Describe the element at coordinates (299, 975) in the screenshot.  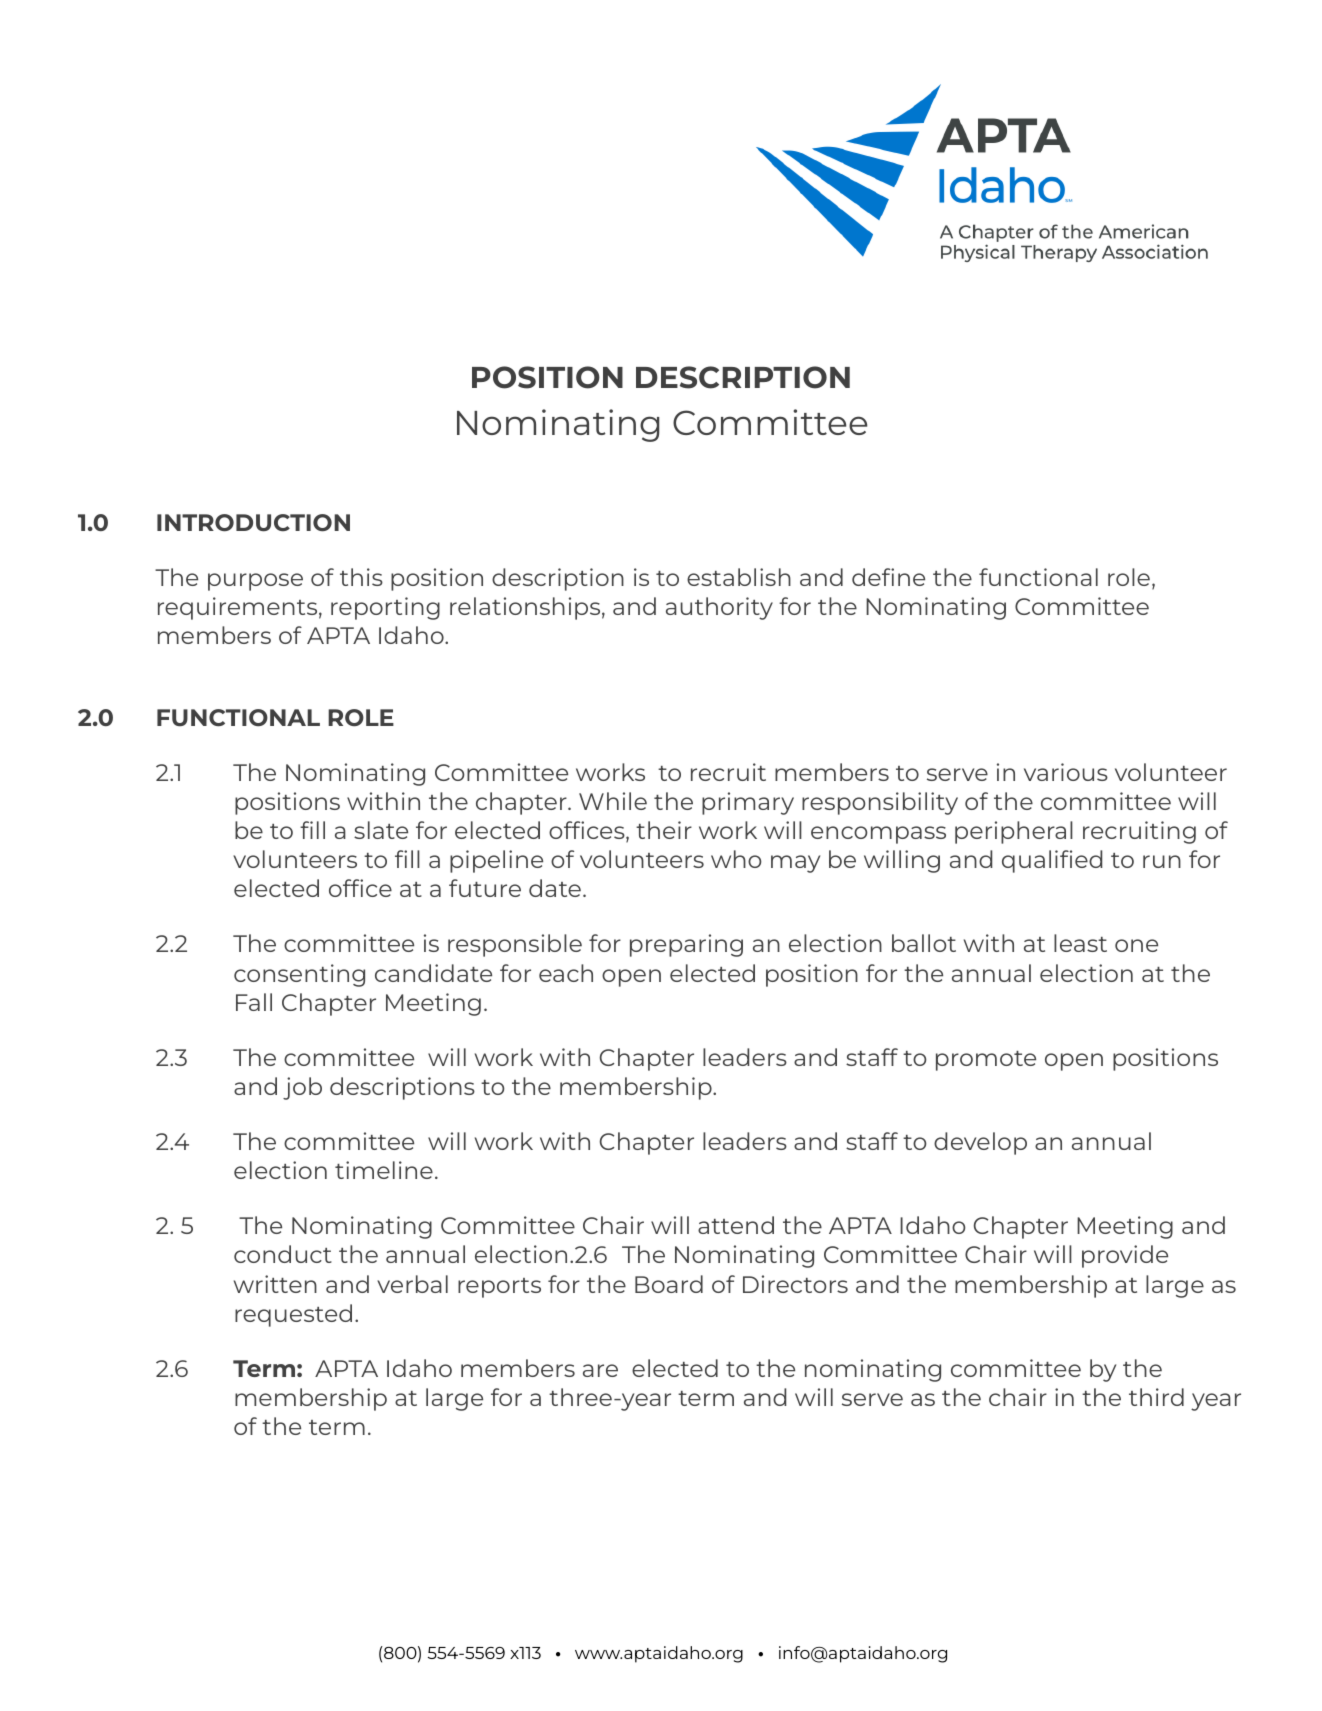
I see `consenting` at that location.
